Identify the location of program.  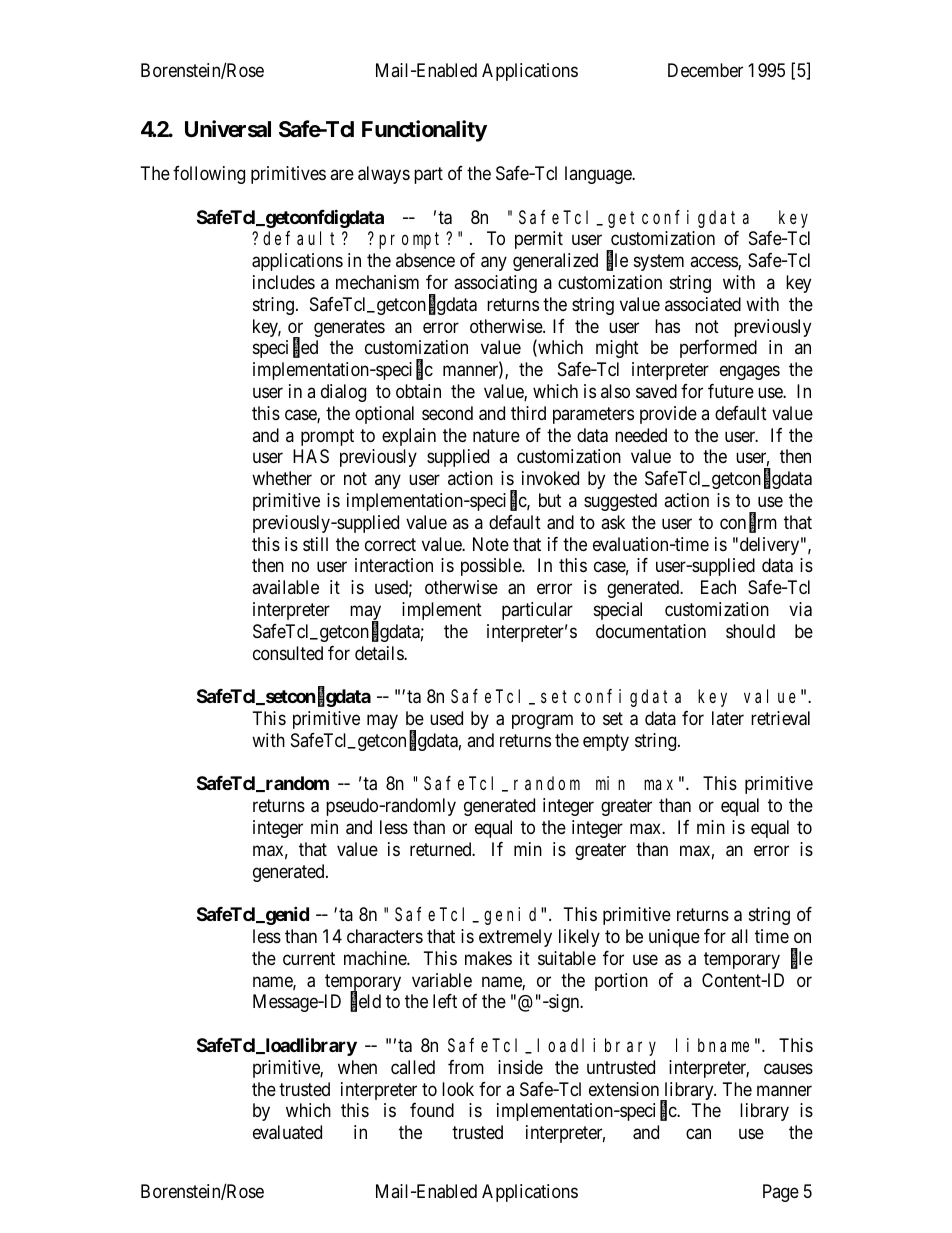
(542, 721).
